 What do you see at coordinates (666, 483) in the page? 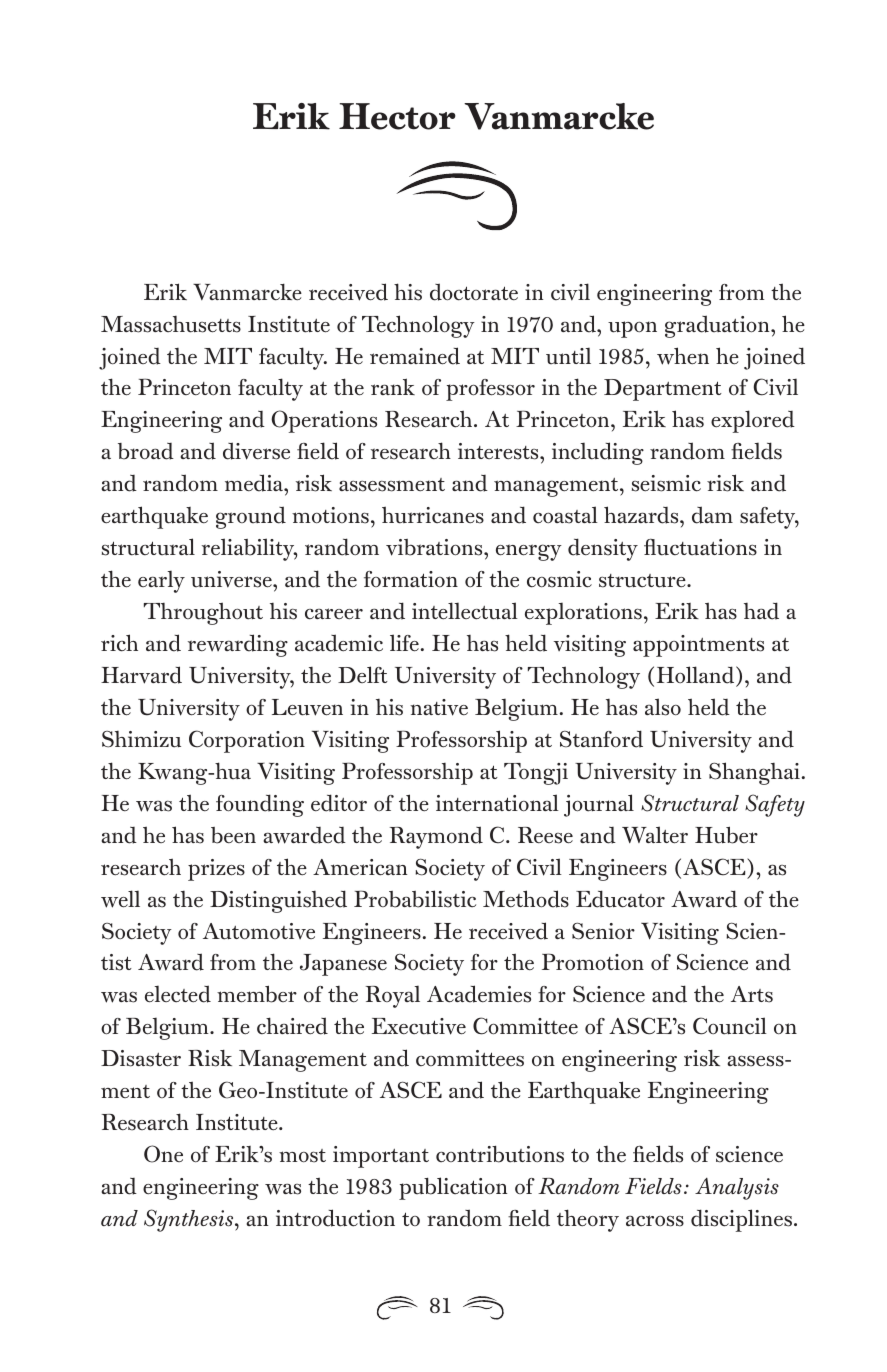
I see `seismic` at bounding box center [666, 483].
